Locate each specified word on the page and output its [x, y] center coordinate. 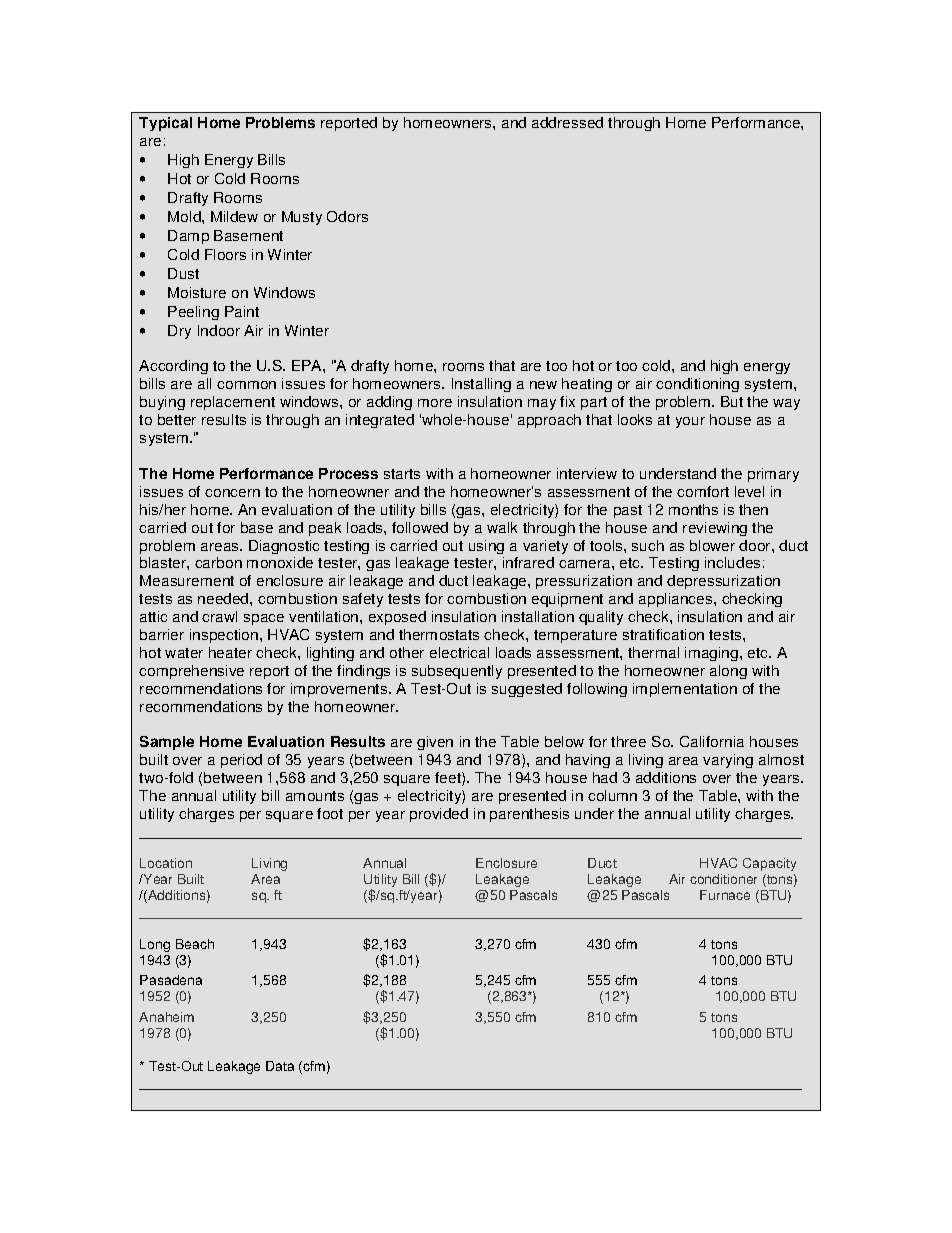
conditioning [697, 385]
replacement [233, 403]
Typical [165, 124]
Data [280, 1066]
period [241, 761]
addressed [567, 122]
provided [439, 815]
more [435, 403]
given [435, 743]
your [690, 422]
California [712, 741]
